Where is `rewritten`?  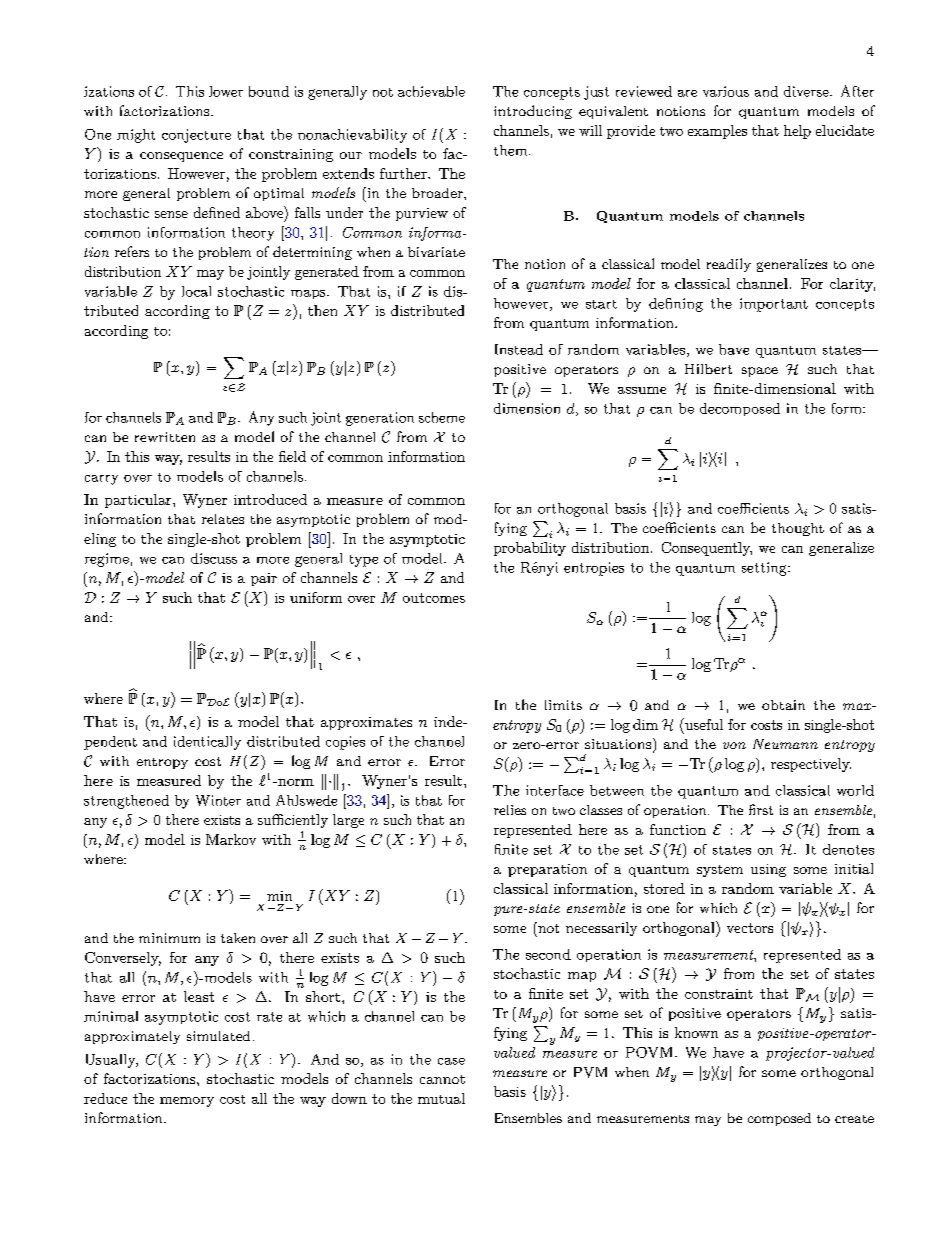
rewritten is located at coordinates (165, 437).
